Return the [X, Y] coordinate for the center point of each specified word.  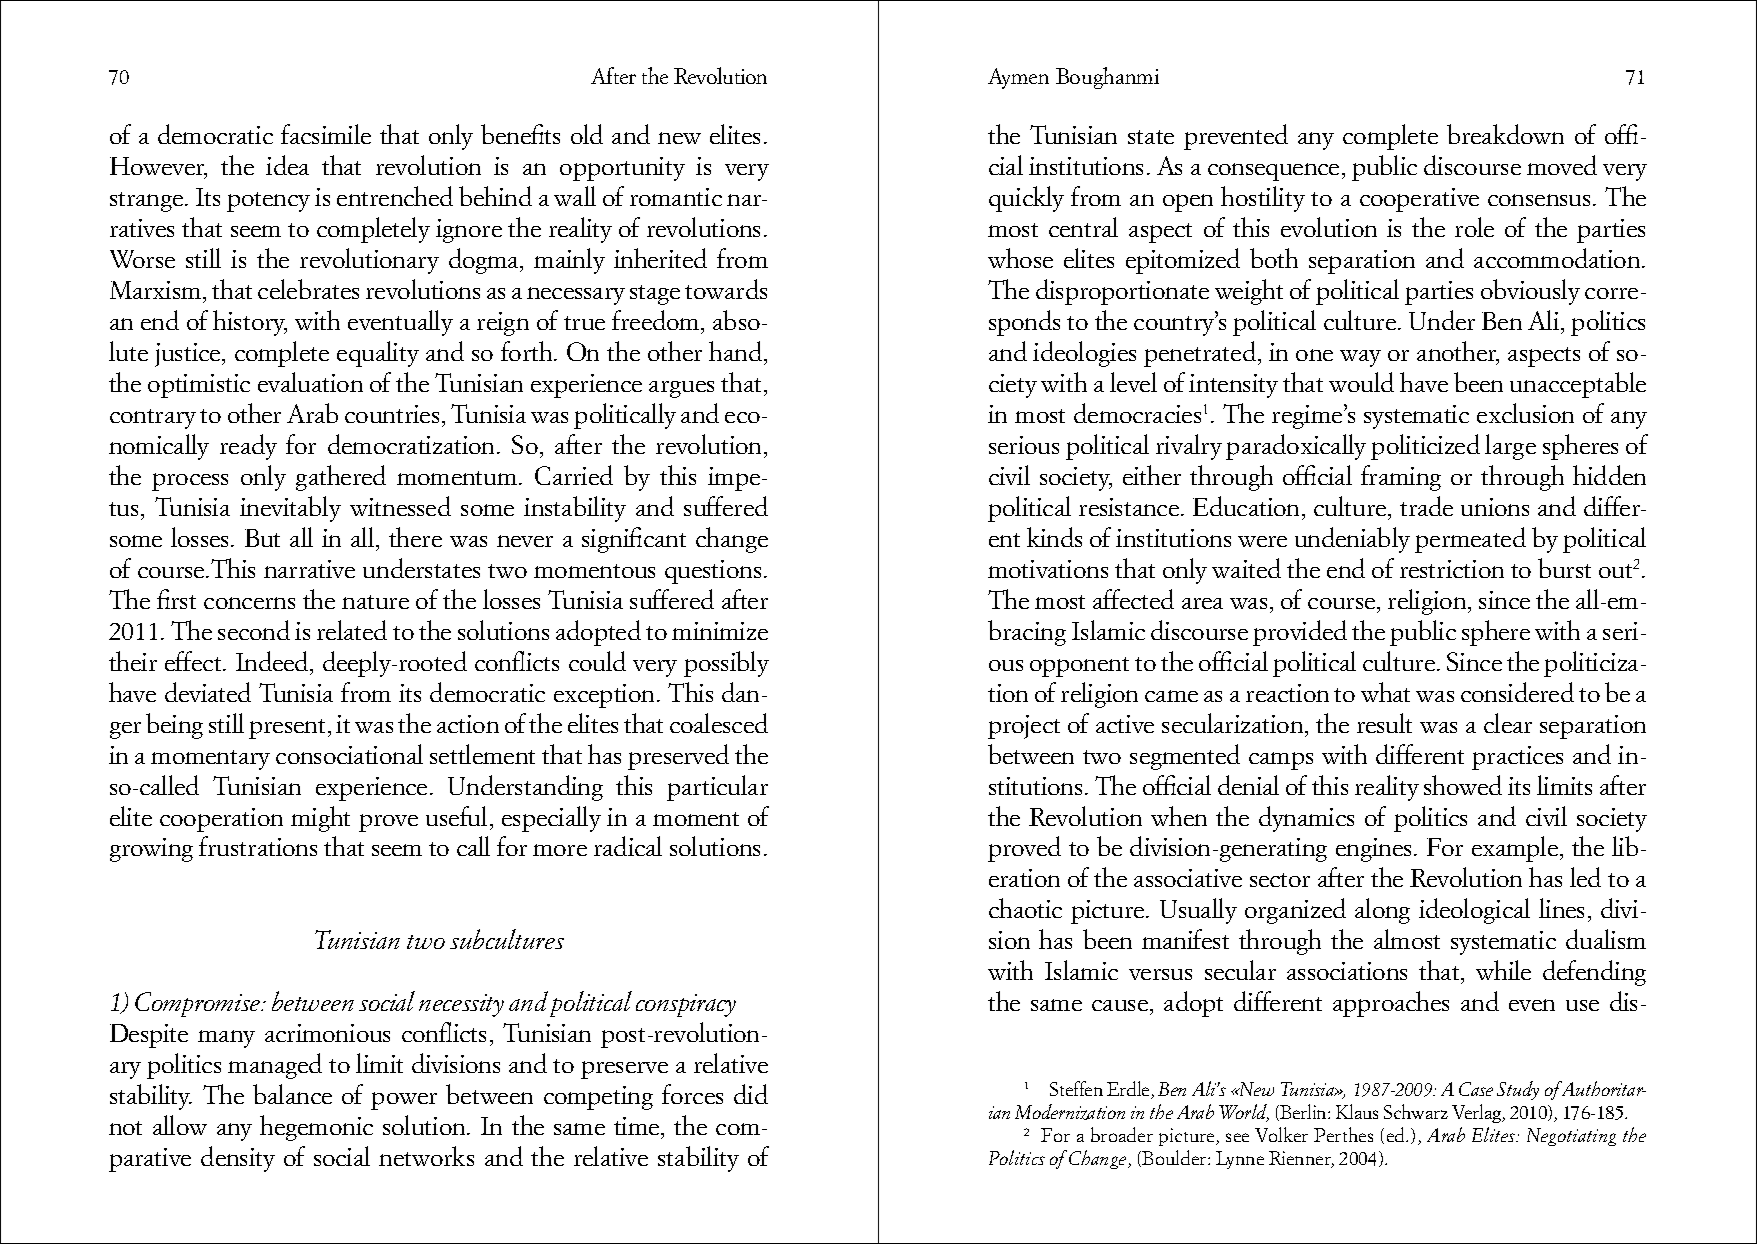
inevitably [290, 509]
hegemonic [316, 1128]
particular [717, 788]
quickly [1026, 199]
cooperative [1419, 200]
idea [287, 165]
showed [1463, 785]
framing [1401, 478]
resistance [1130, 507]
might [320, 819]
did [751, 1094]
